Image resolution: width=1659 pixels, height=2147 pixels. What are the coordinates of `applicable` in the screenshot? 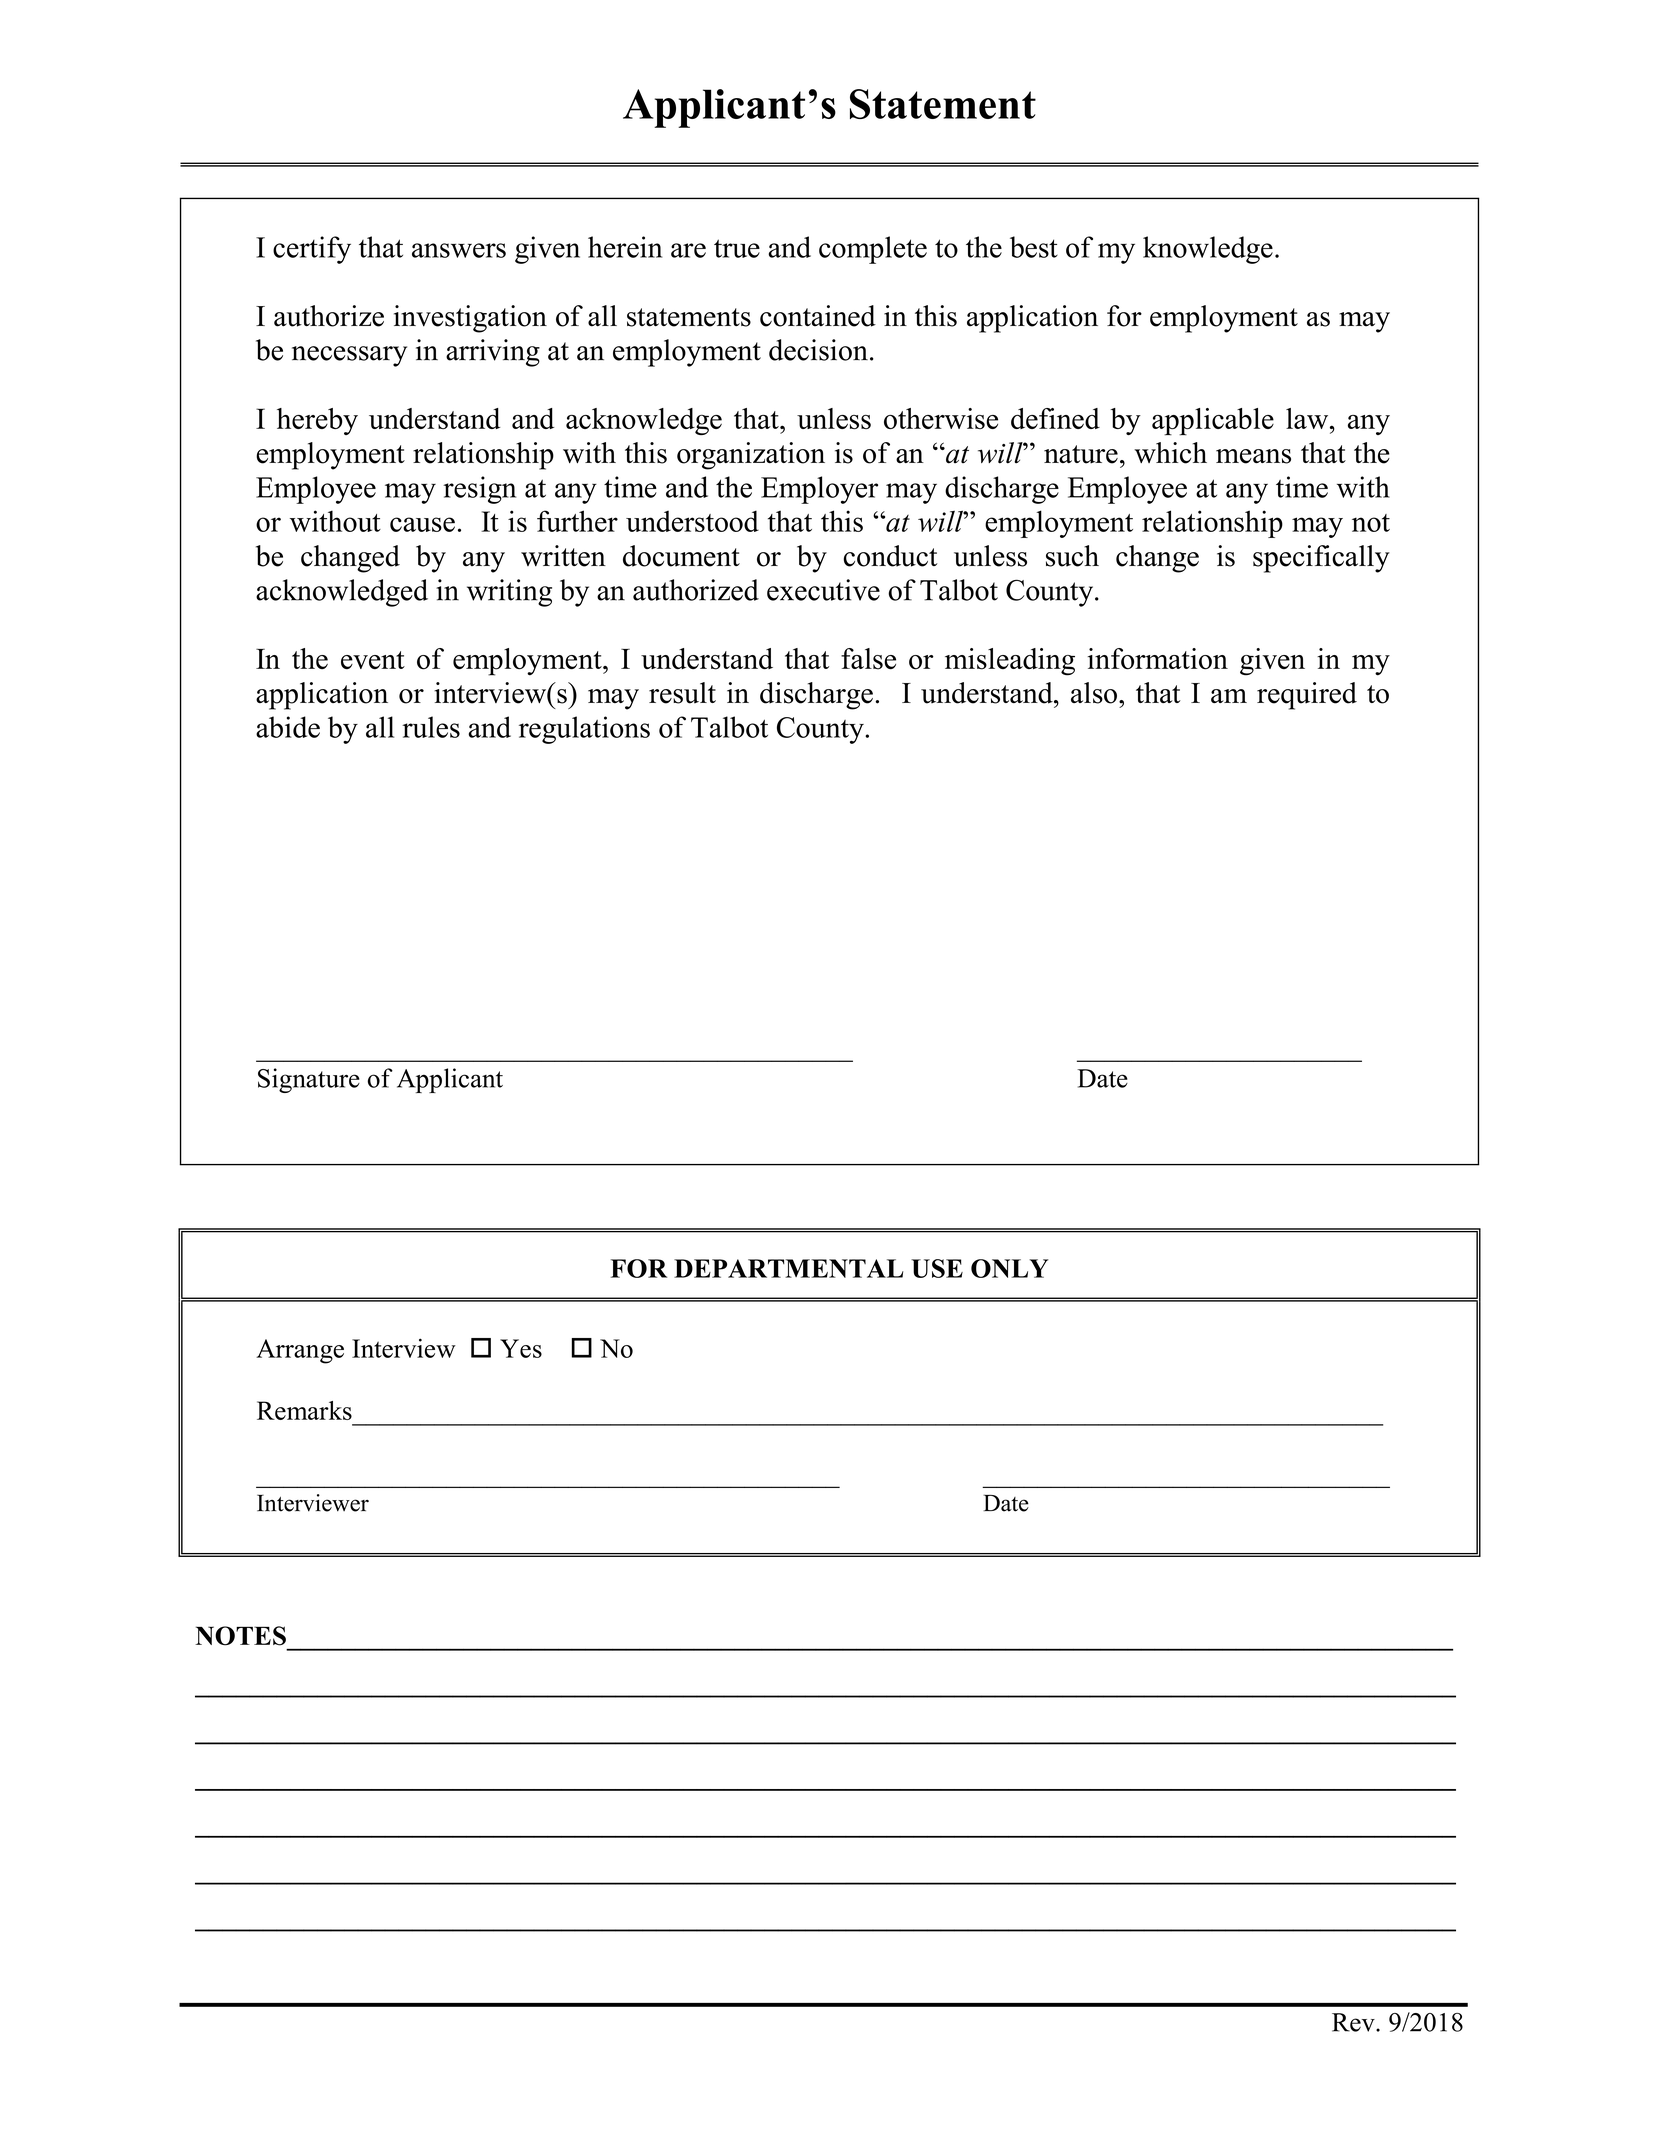 It's located at (1213, 422).
